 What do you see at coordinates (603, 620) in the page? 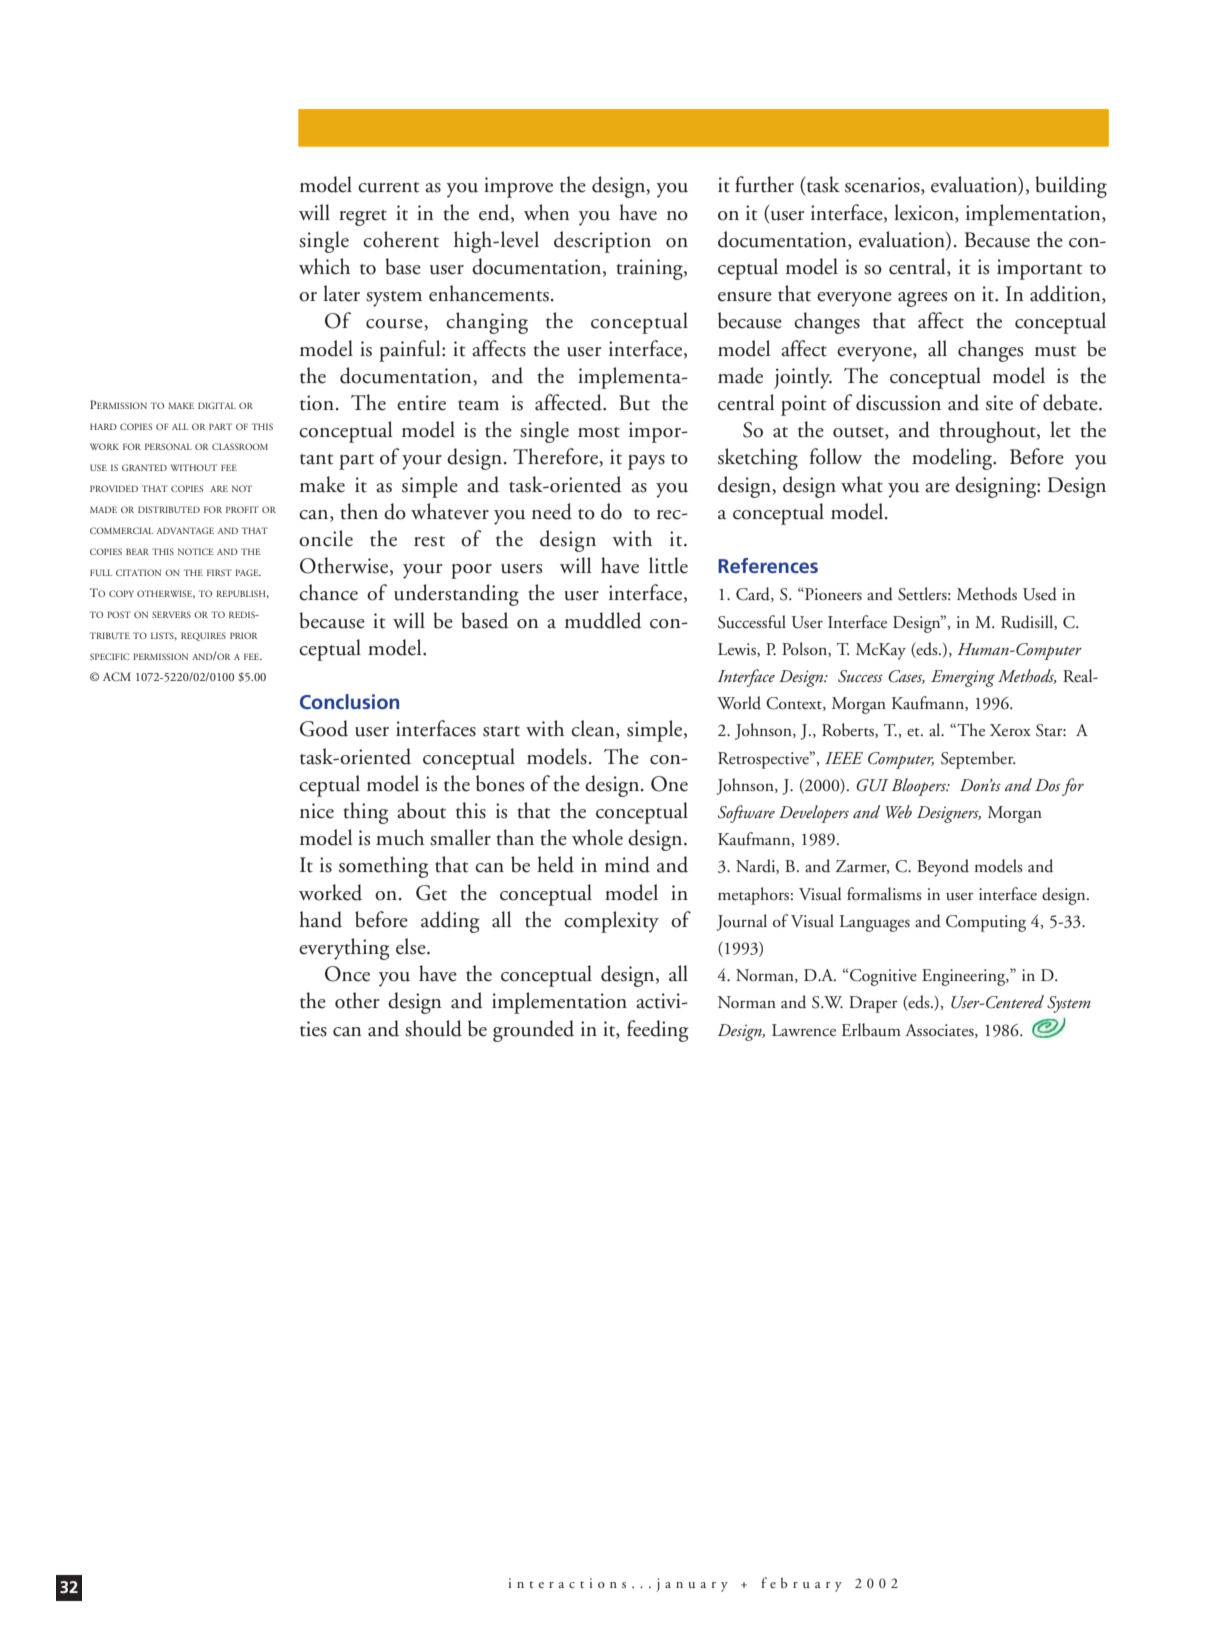
I see `muddled` at bounding box center [603, 620].
